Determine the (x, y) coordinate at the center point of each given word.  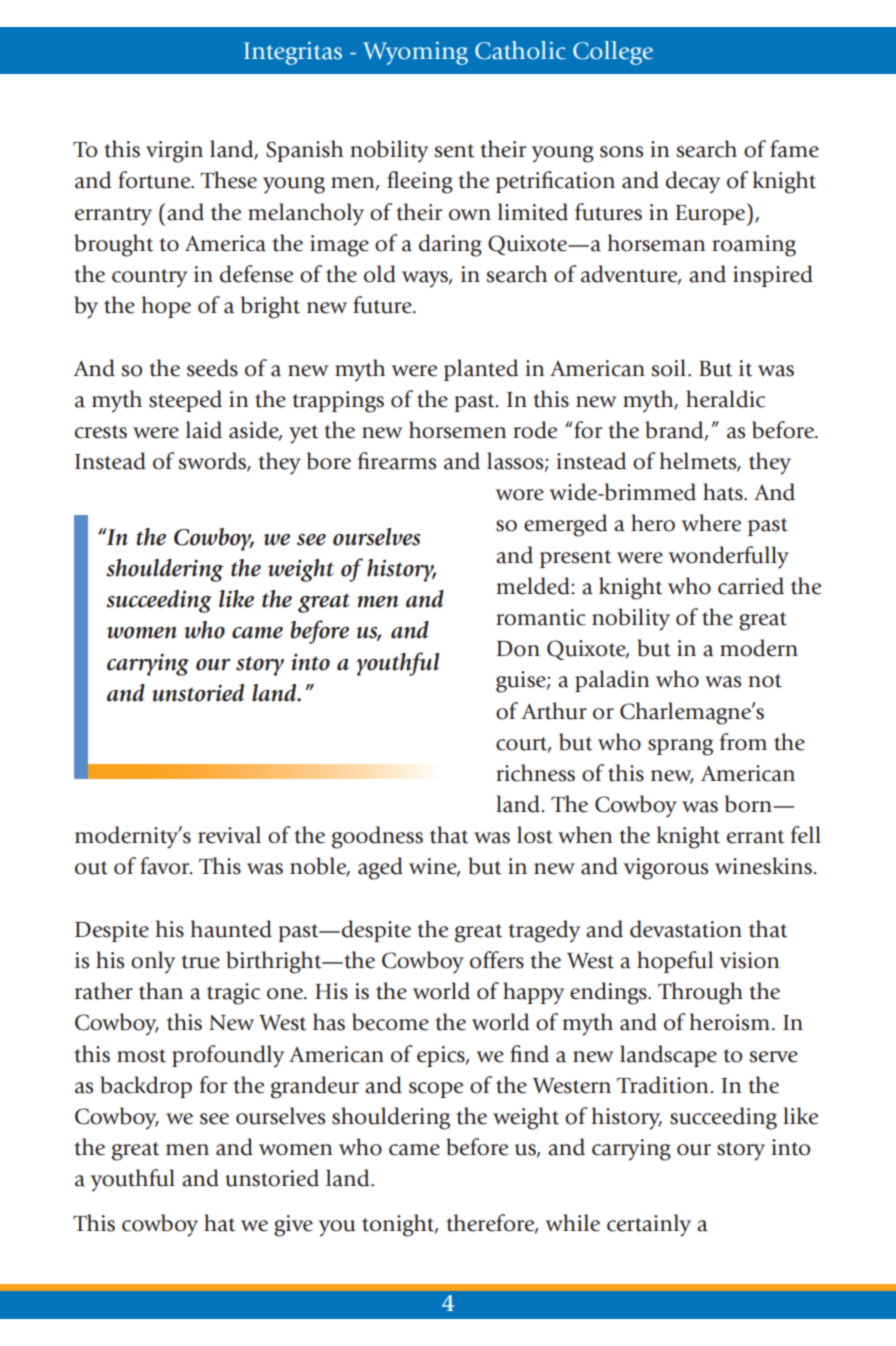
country (149, 278)
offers (497, 960)
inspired (773, 276)
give (293, 1226)
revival (229, 835)
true (200, 962)
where (711, 523)
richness (535, 773)
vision (749, 960)
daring (450, 245)
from (743, 742)
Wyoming (415, 53)
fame (794, 149)
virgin (174, 152)
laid (204, 430)
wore (520, 495)
